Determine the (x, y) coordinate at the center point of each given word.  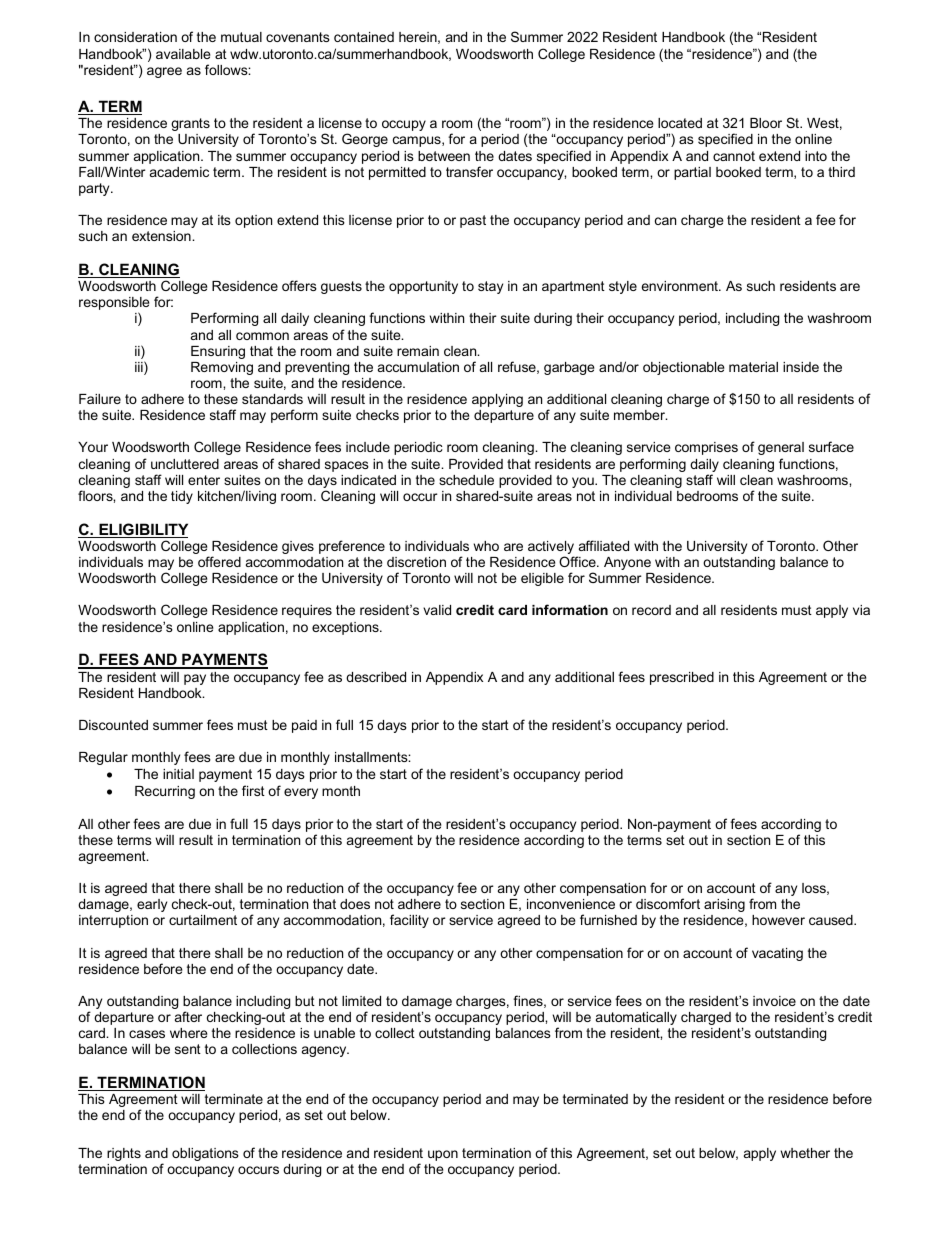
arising (724, 905)
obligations (205, 1154)
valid (437, 610)
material (753, 367)
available (183, 54)
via (861, 610)
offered (219, 561)
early (152, 905)
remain (418, 351)
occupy (404, 125)
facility (409, 921)
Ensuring (218, 352)
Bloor (766, 123)
